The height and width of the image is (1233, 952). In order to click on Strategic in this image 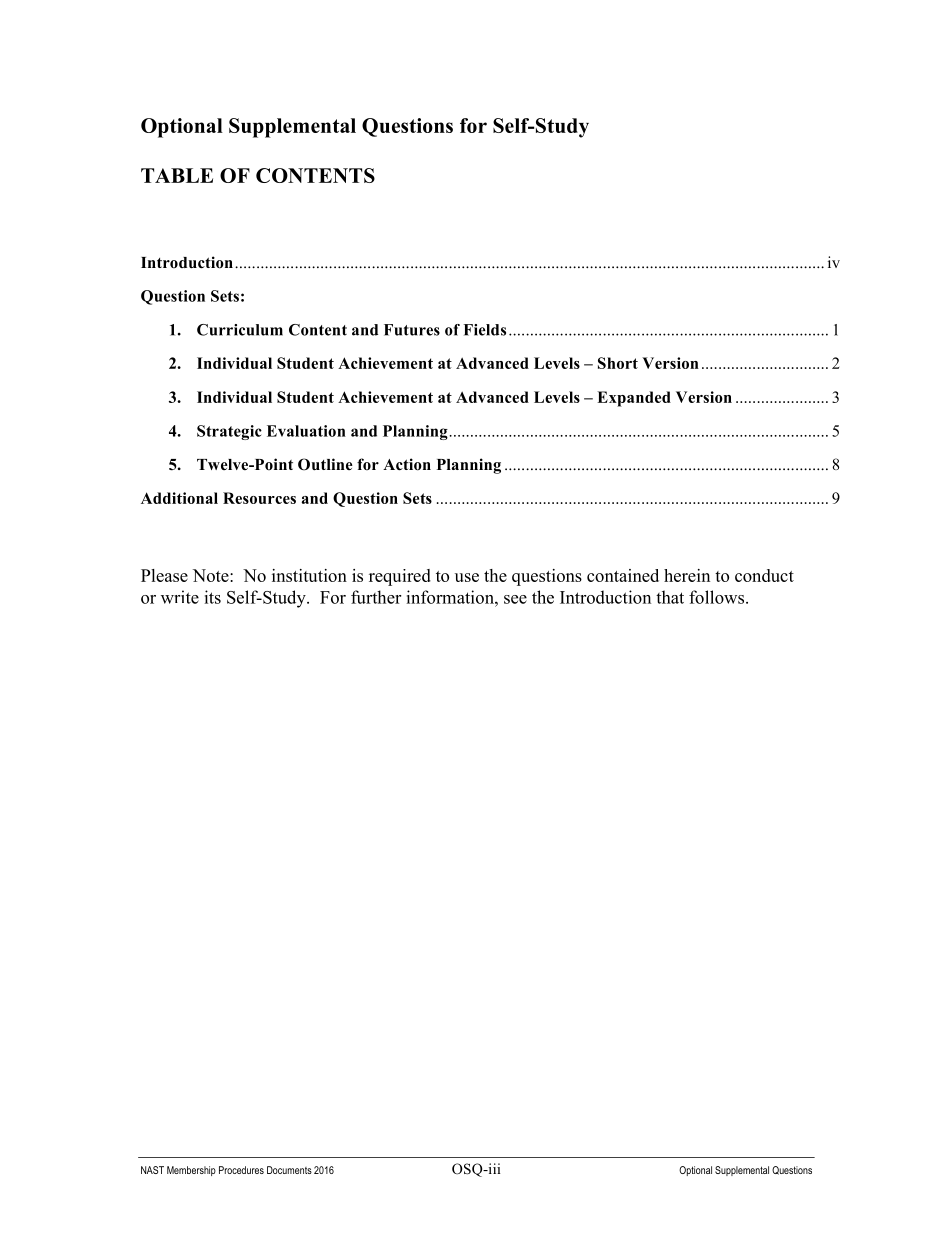, I will do `click(229, 432)`.
